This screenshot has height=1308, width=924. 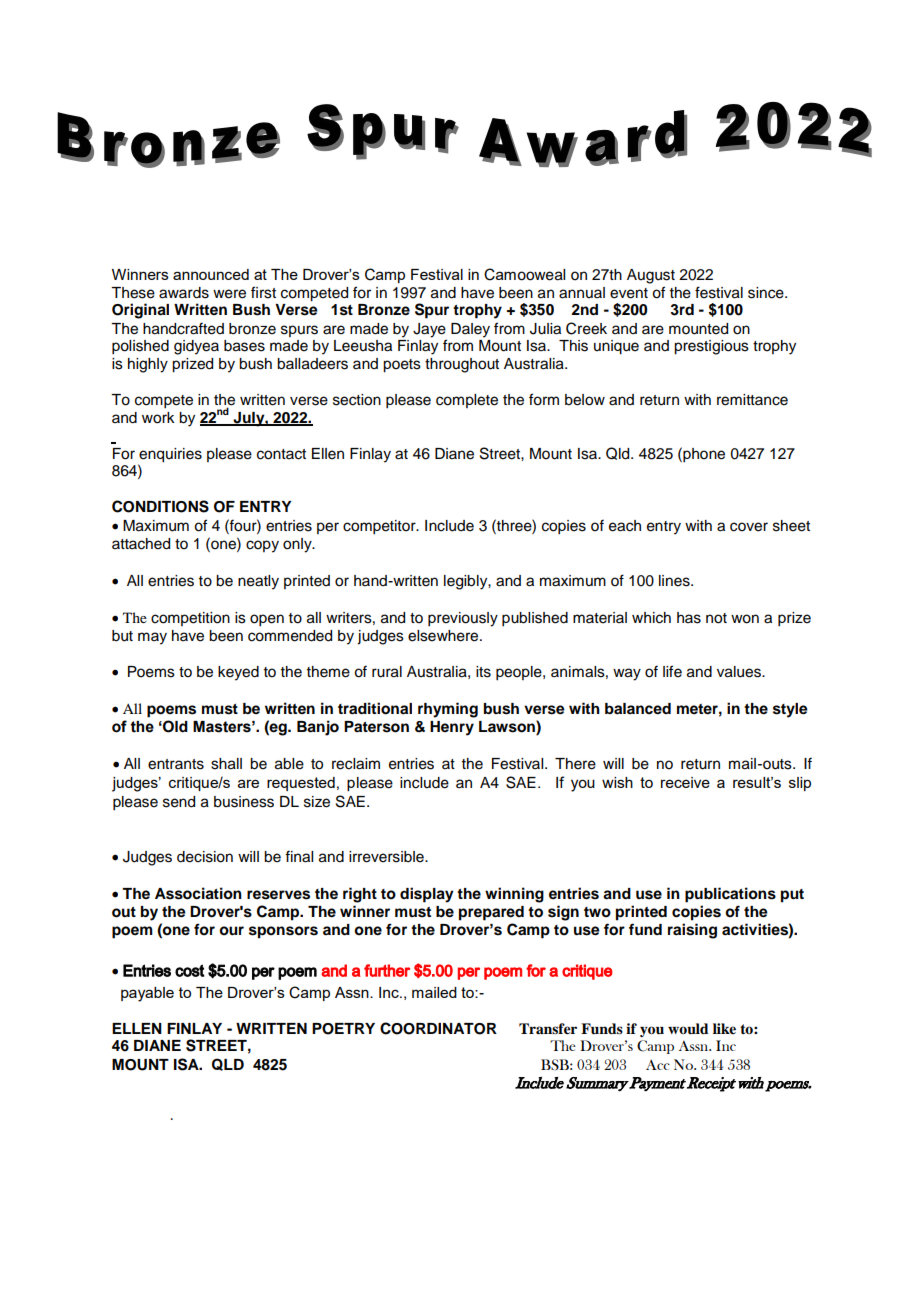 What do you see at coordinates (160, 506) in the screenshot?
I see `CONDITIONS` at bounding box center [160, 506].
